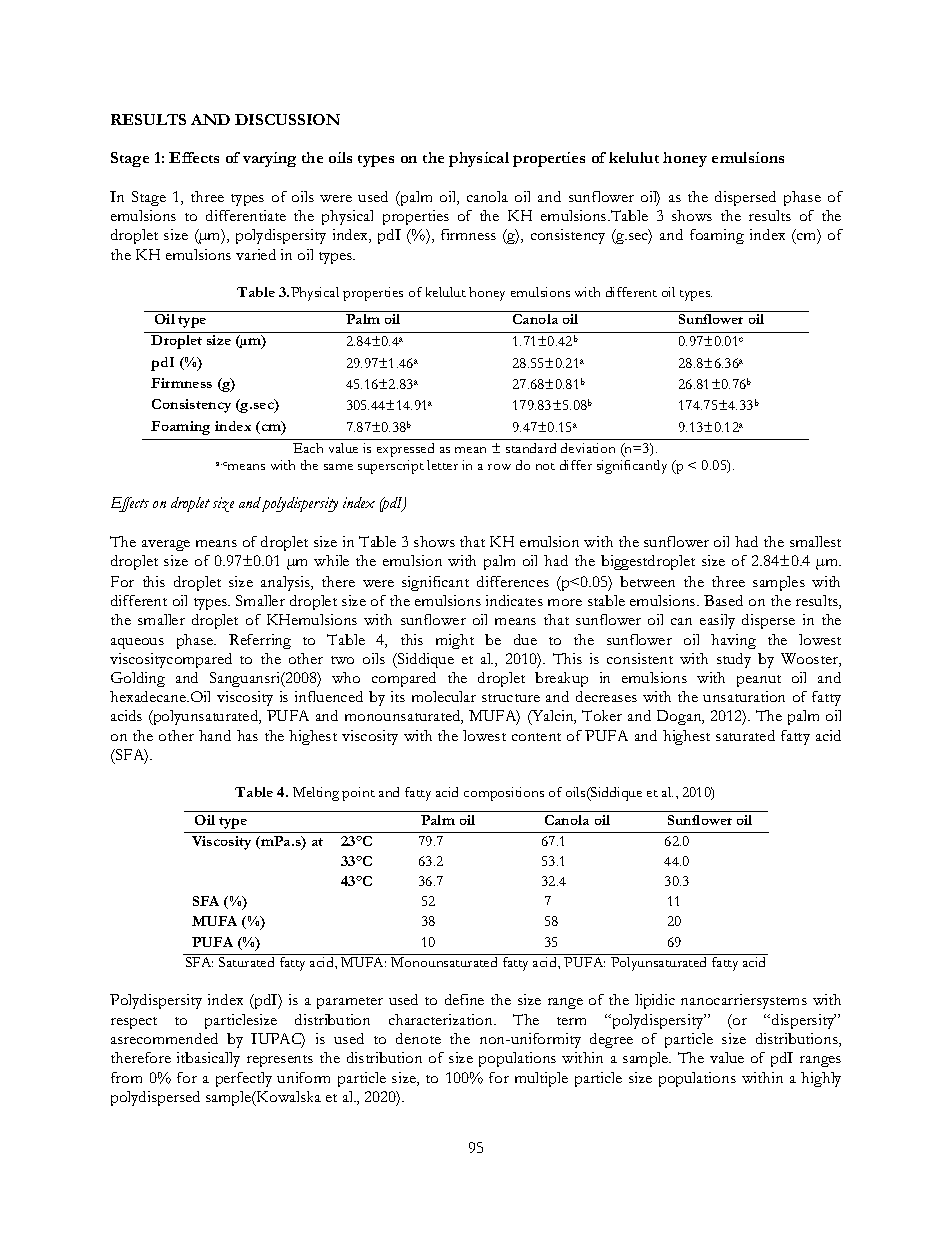 Image resolution: width=952 pixels, height=1233 pixels. What do you see at coordinates (269, 159) in the screenshot?
I see `varying` at bounding box center [269, 159].
